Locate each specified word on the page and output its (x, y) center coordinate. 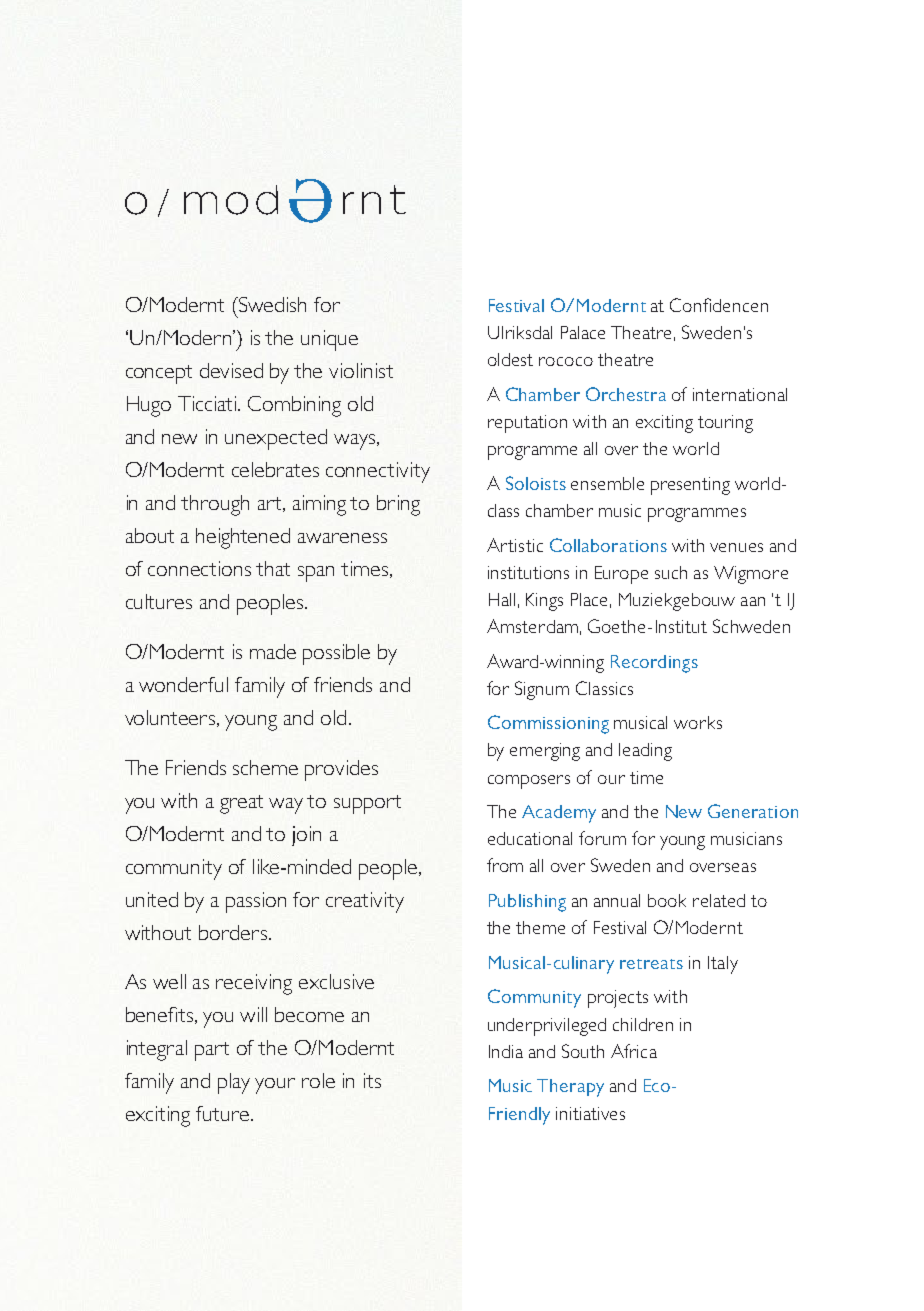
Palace (583, 332)
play (234, 1083)
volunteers (171, 718)
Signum (542, 690)
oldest (510, 359)
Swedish (271, 304)
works (698, 722)
